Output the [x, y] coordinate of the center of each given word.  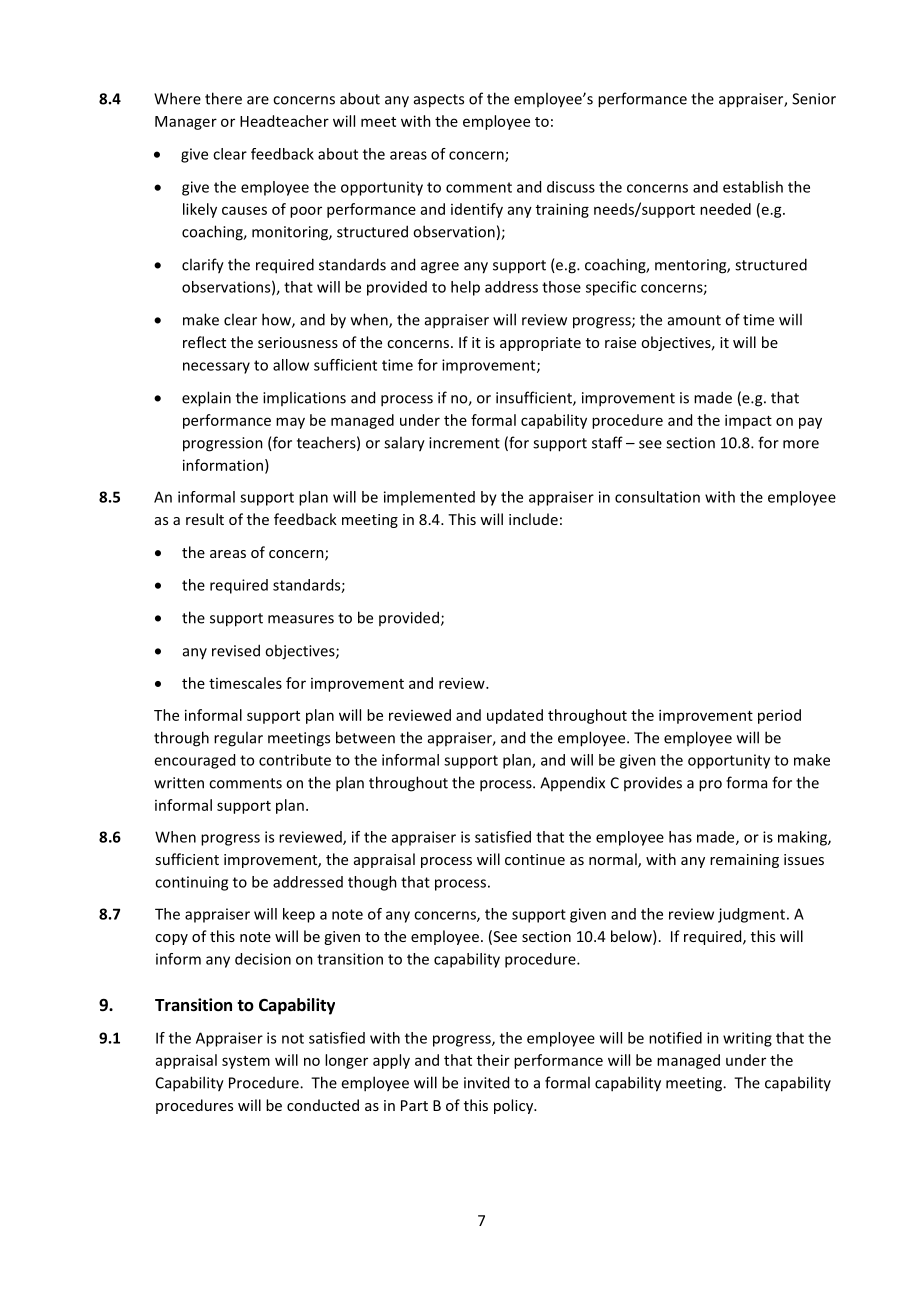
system [246, 1062]
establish [753, 187]
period [779, 716]
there [223, 98]
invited [486, 1082]
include [533, 519]
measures [301, 619]
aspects [439, 101]
